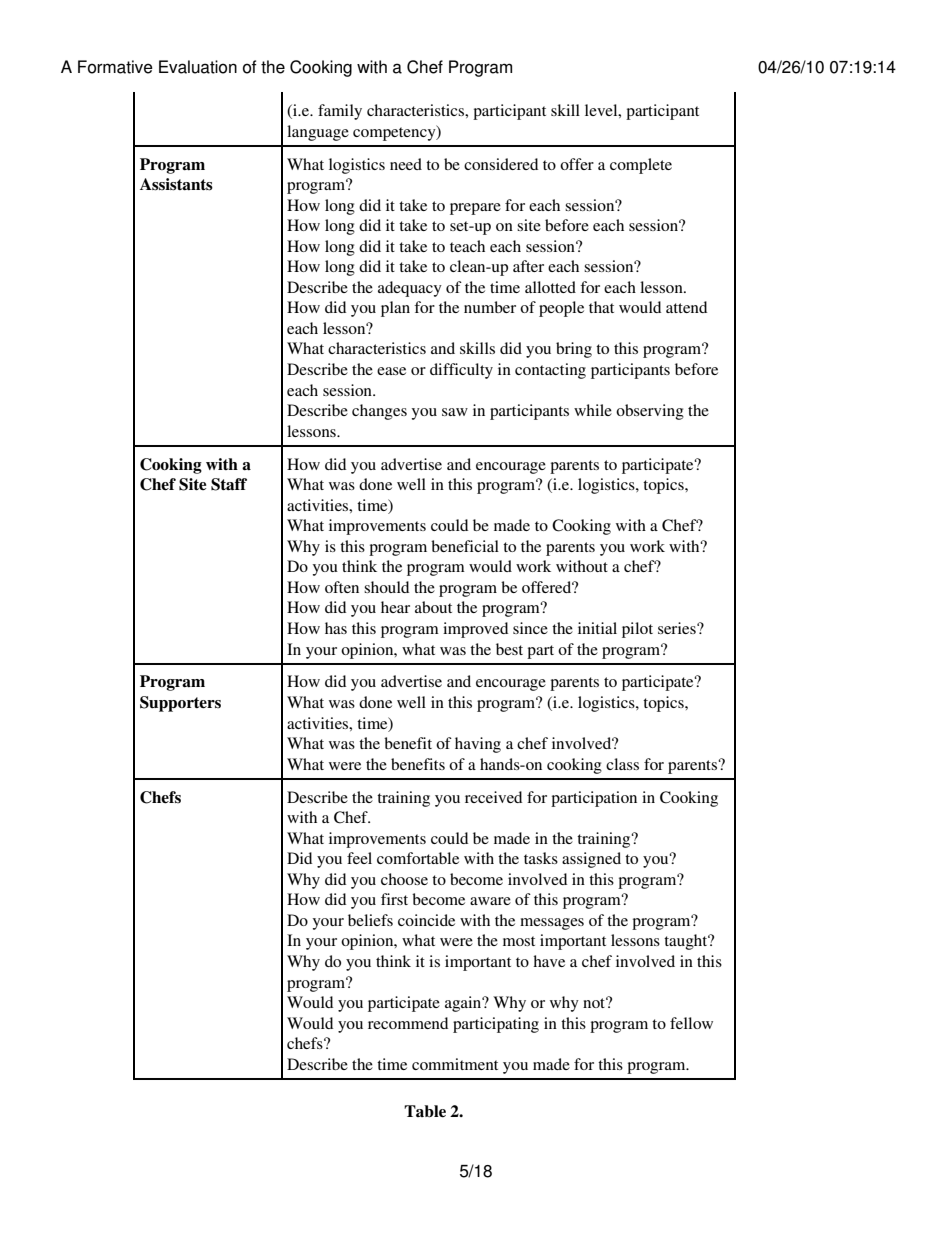 Image resolution: width=952 pixels, height=1233 pixels. What do you see at coordinates (229, 484) in the screenshot?
I see `Staff` at bounding box center [229, 484].
